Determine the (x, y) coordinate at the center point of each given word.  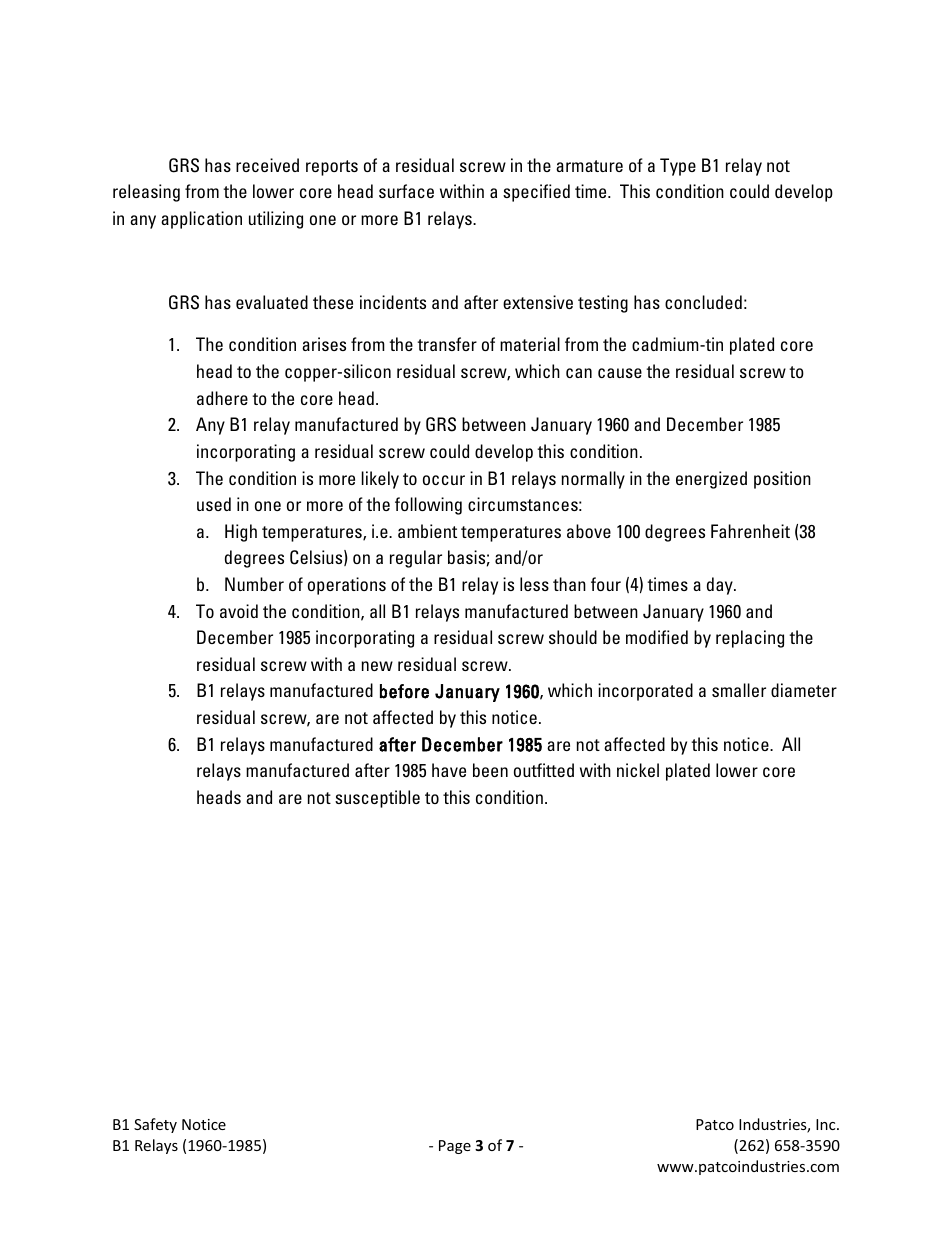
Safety (155, 1125)
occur (444, 480)
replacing (750, 639)
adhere (222, 398)
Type (678, 167)
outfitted (544, 770)
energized (711, 480)
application (201, 220)
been (490, 770)
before (404, 691)
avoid (239, 611)
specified (536, 193)
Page (455, 1147)
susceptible (377, 799)
